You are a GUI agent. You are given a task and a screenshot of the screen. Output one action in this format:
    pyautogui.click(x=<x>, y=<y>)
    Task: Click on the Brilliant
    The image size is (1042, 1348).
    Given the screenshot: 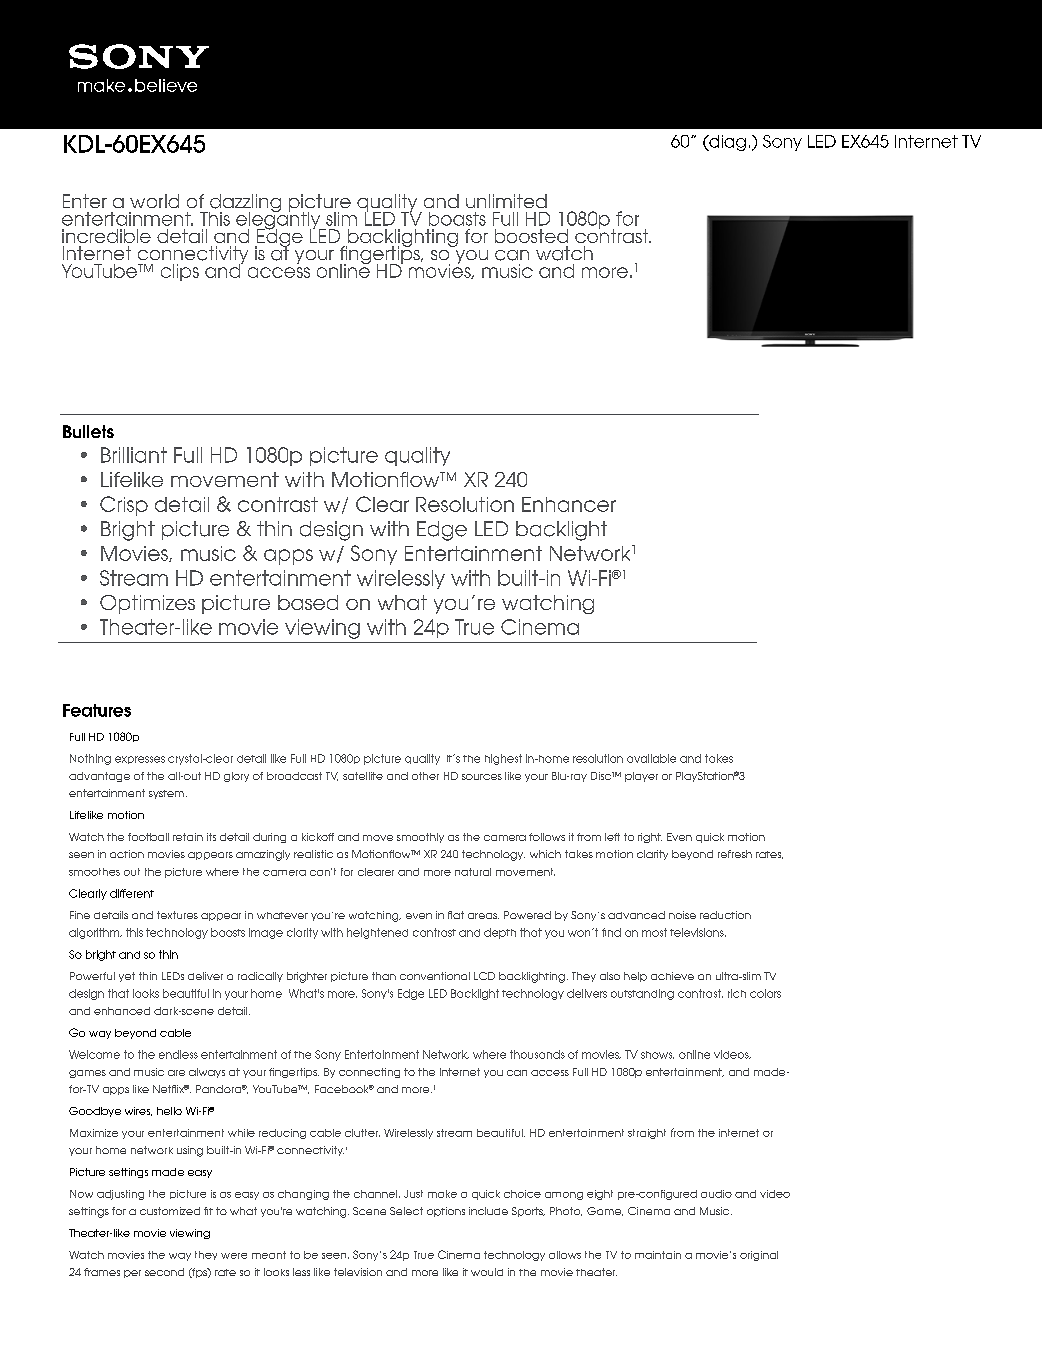 What is the action you would take?
    pyautogui.click(x=134, y=455)
